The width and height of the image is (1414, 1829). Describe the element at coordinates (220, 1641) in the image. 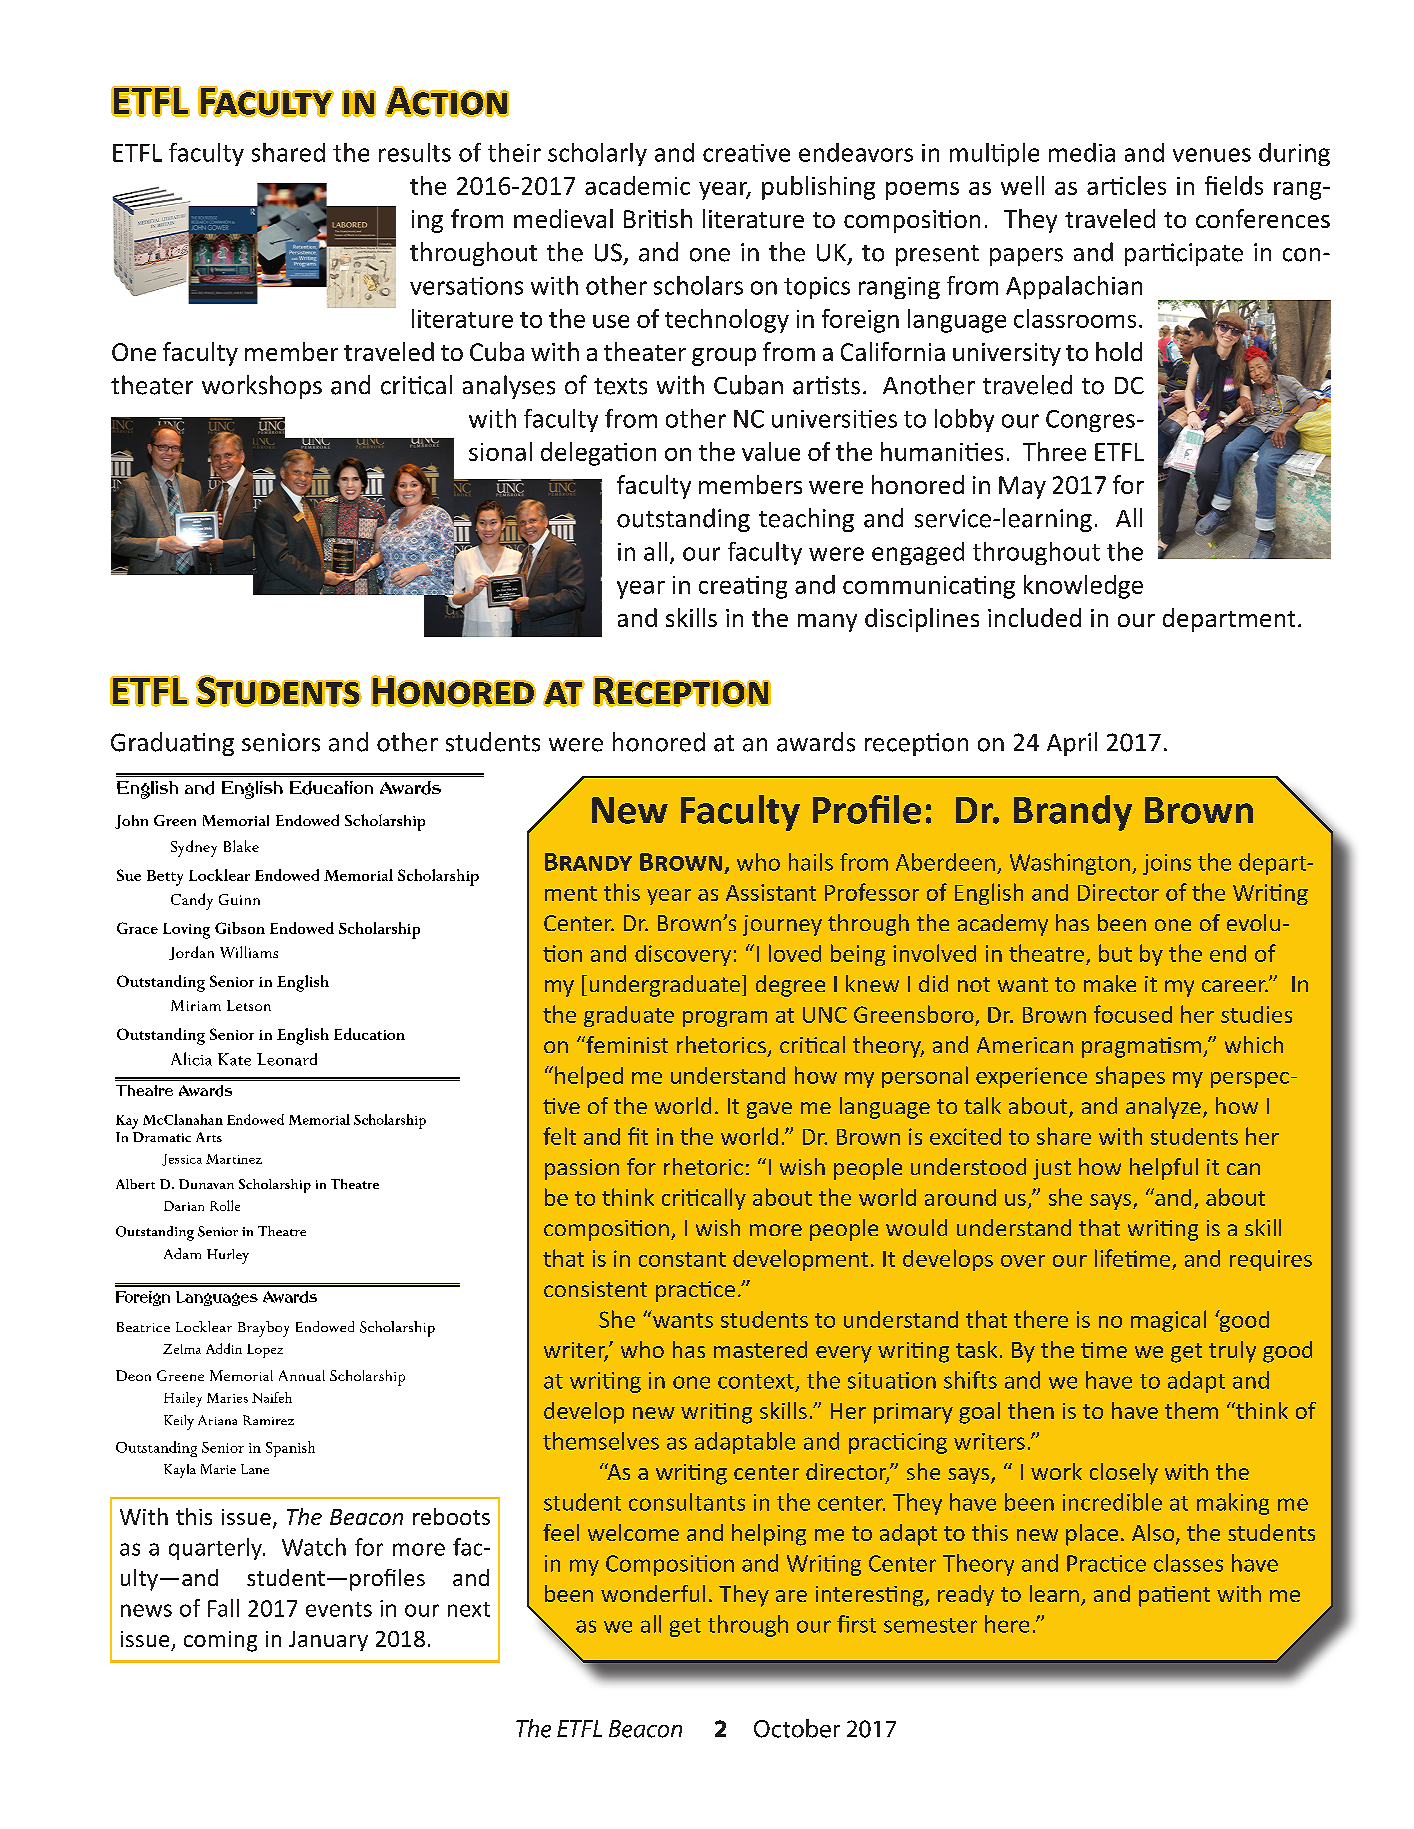

I see `coming` at that location.
